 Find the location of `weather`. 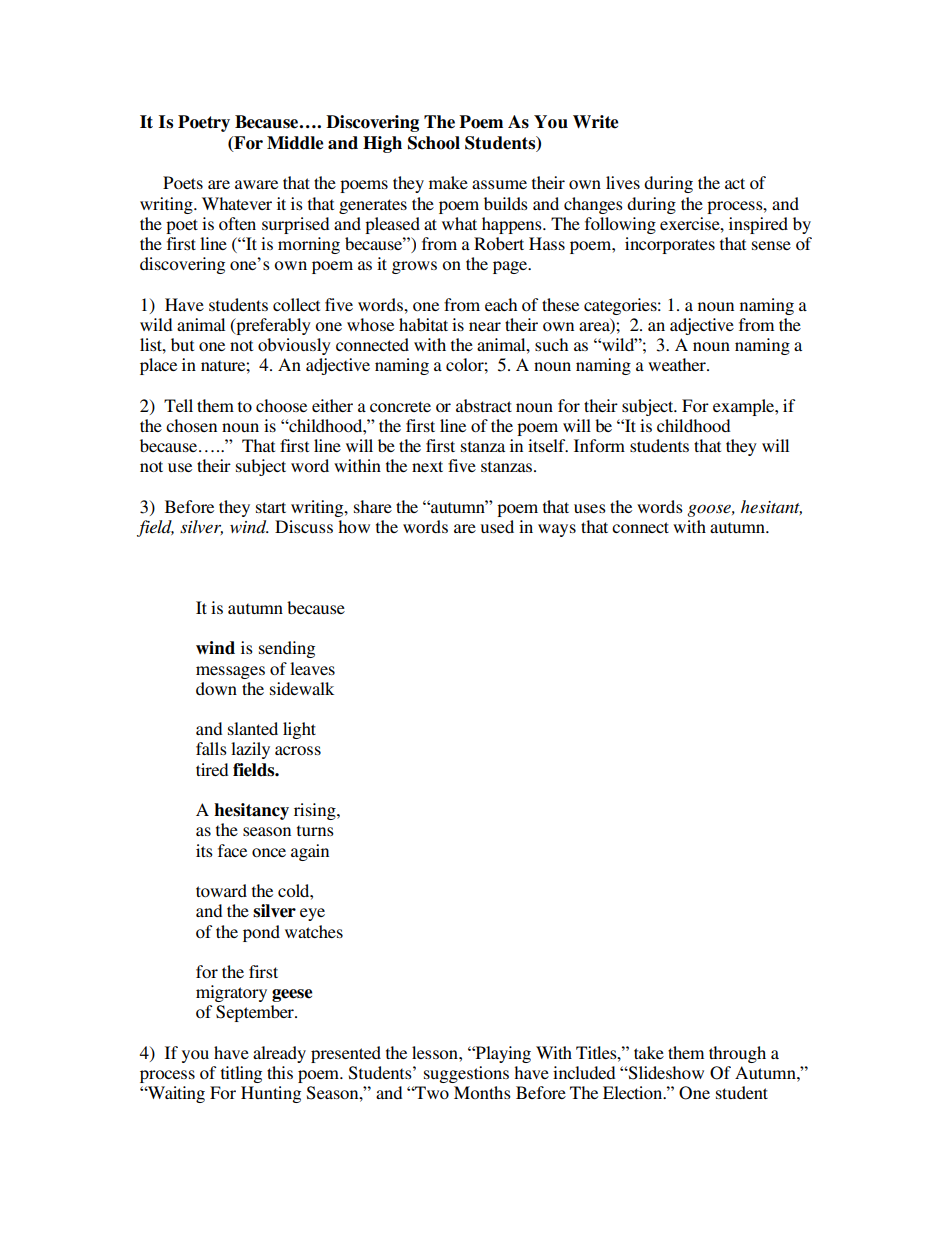

weather is located at coordinates (678, 364).
